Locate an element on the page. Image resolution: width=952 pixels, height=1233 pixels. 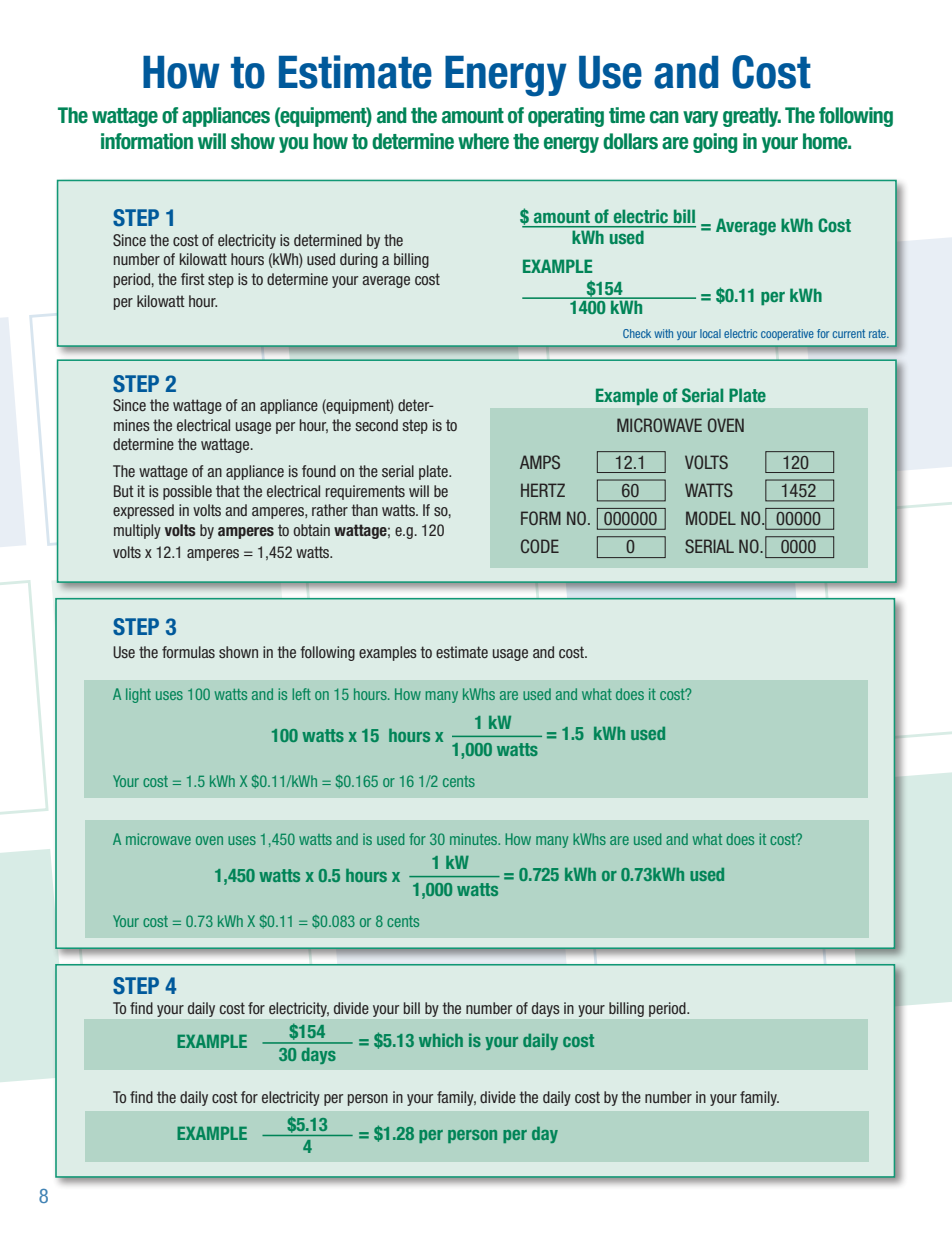
which is located at coordinates (441, 1040).
